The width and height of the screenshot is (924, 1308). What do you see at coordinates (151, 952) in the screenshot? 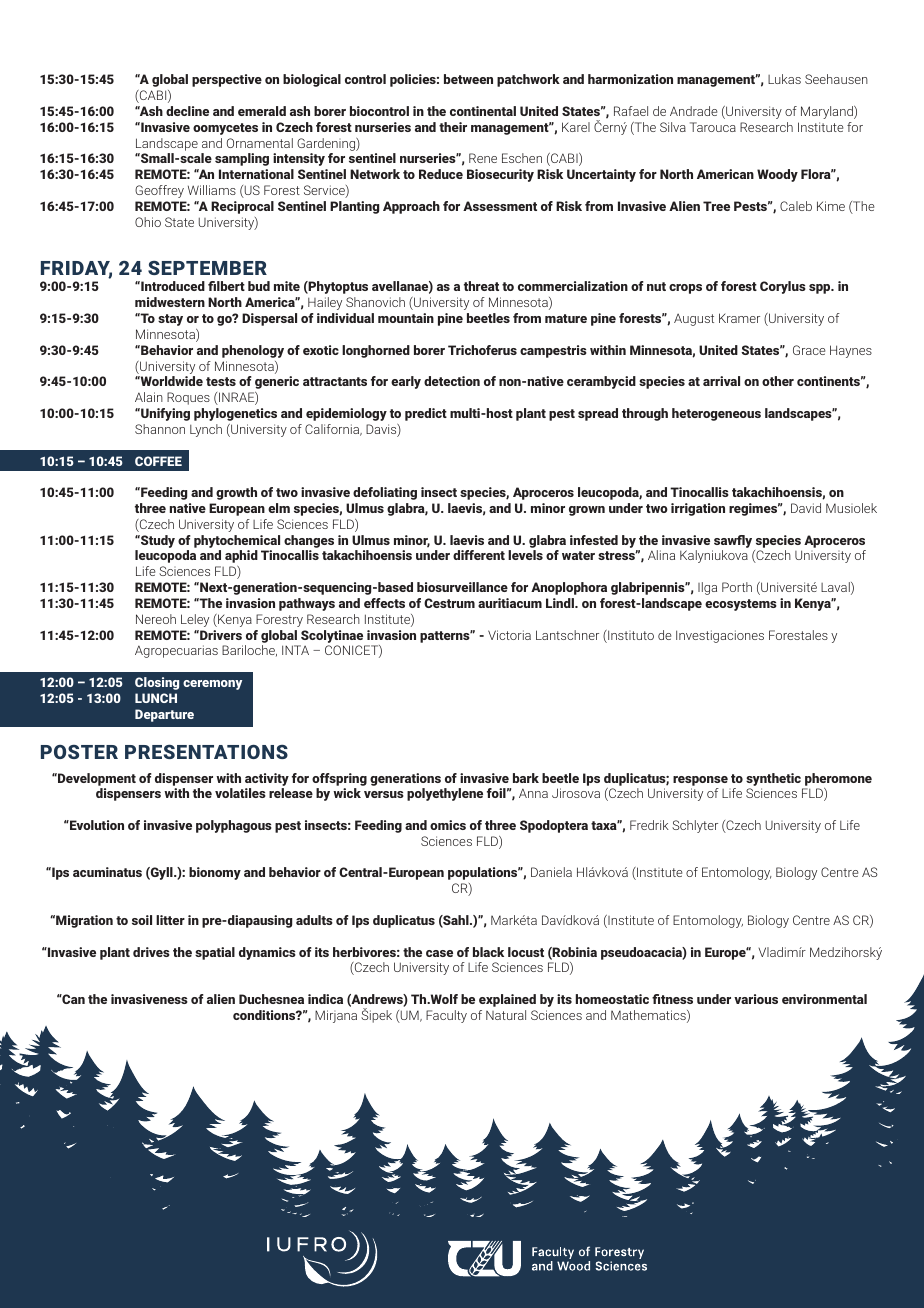
I see `drives` at bounding box center [151, 952].
